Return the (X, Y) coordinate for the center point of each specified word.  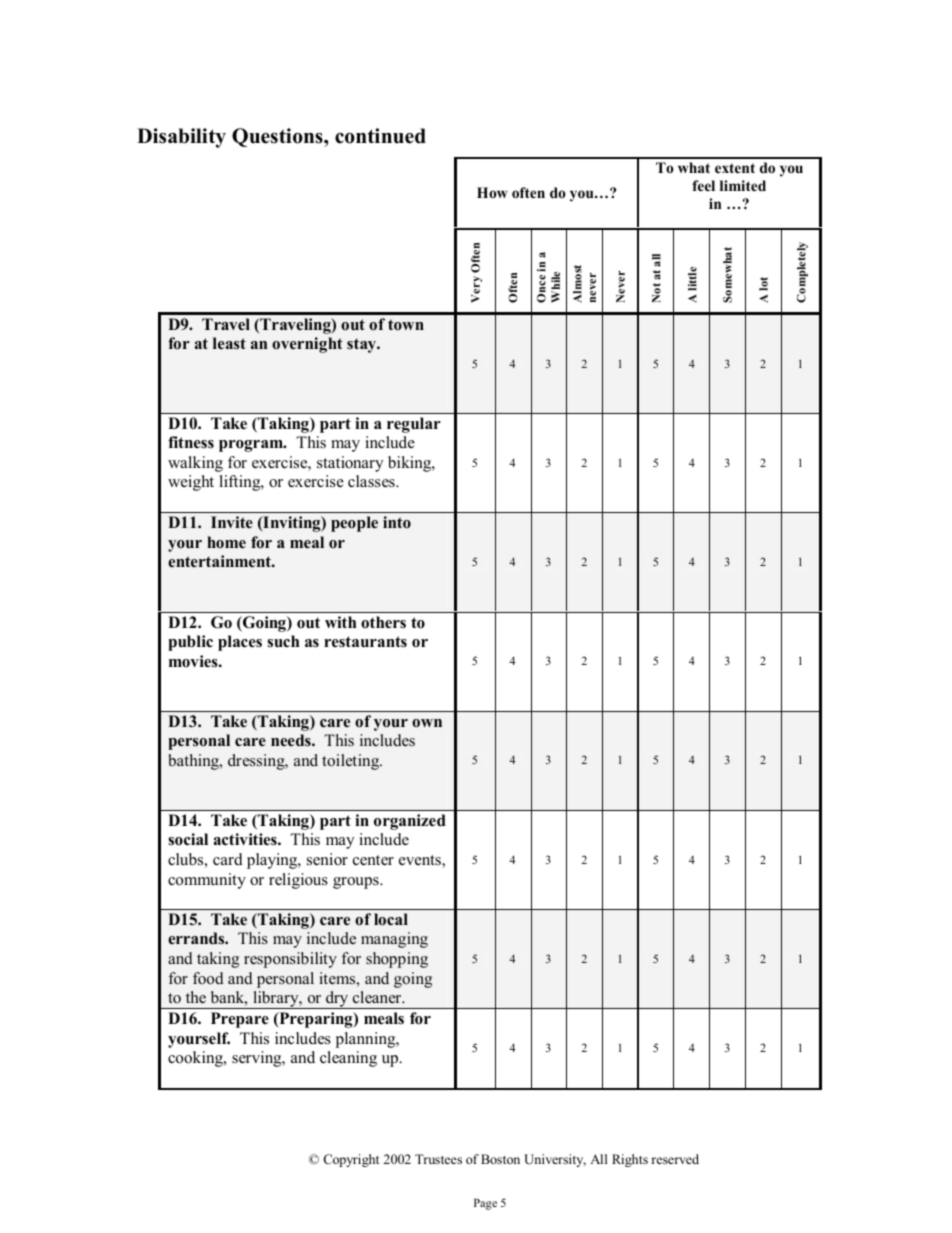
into (397, 522)
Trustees (438, 1159)
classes (372, 481)
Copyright (351, 1160)
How (492, 192)
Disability (181, 138)
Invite (232, 522)
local (391, 919)
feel (703, 185)
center (373, 860)
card (228, 859)
